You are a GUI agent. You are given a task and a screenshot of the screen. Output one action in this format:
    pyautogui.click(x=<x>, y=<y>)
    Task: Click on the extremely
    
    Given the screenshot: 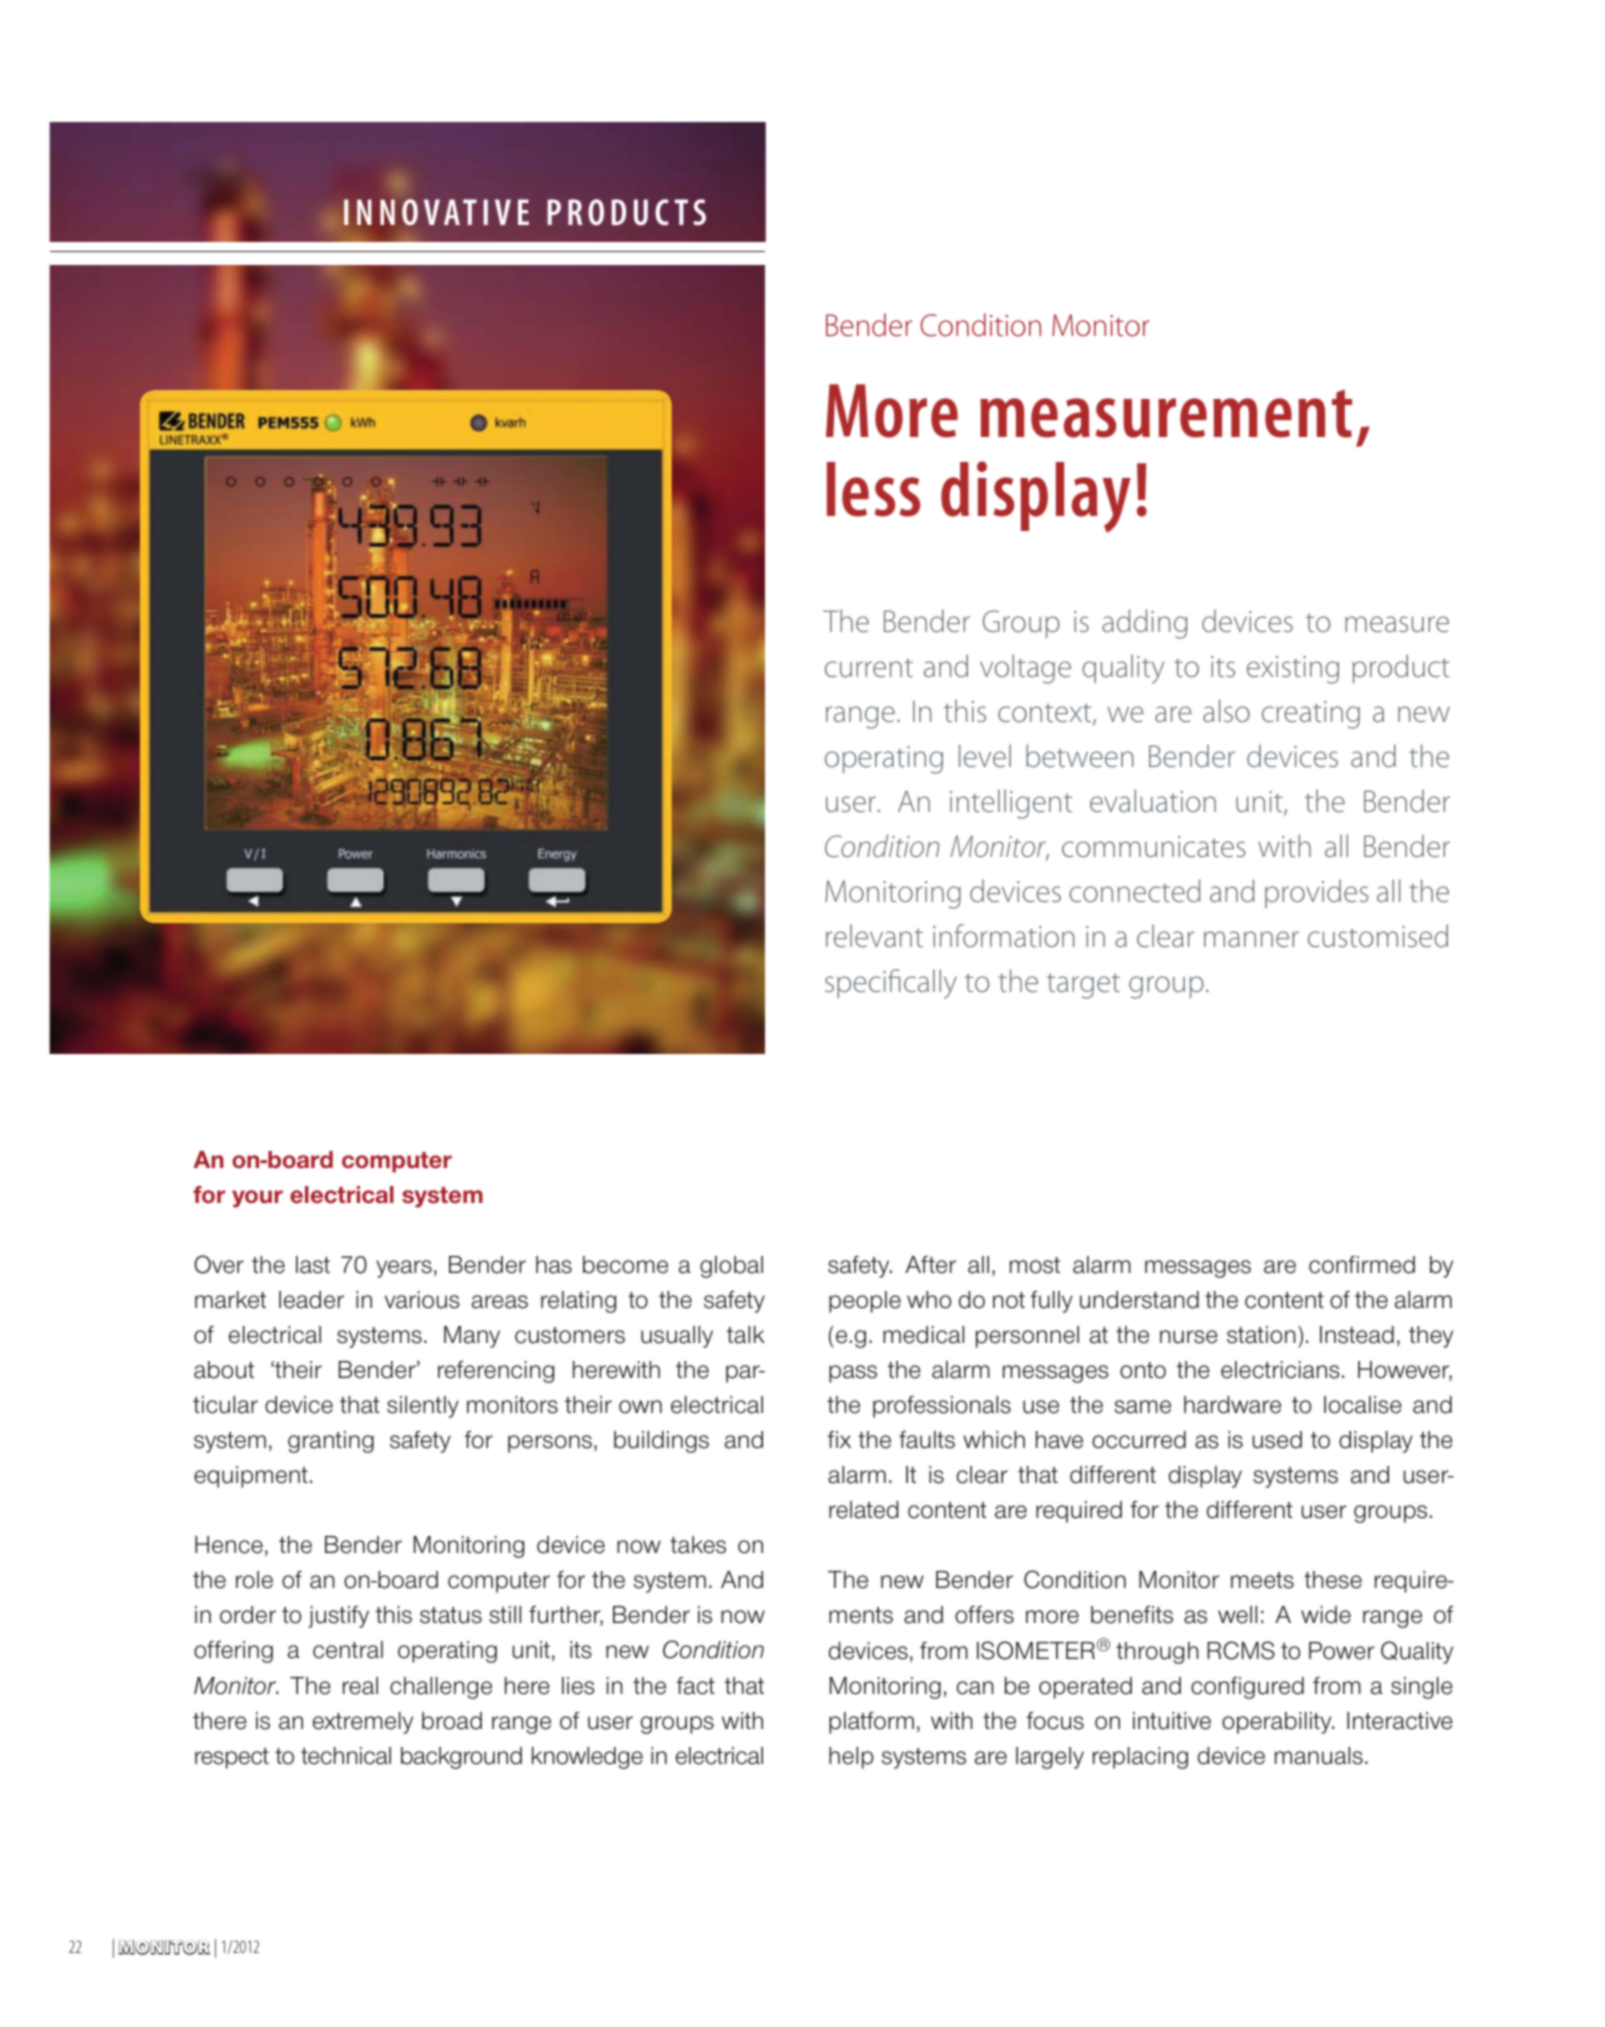 What is the action you would take?
    pyautogui.click(x=363, y=1723)
